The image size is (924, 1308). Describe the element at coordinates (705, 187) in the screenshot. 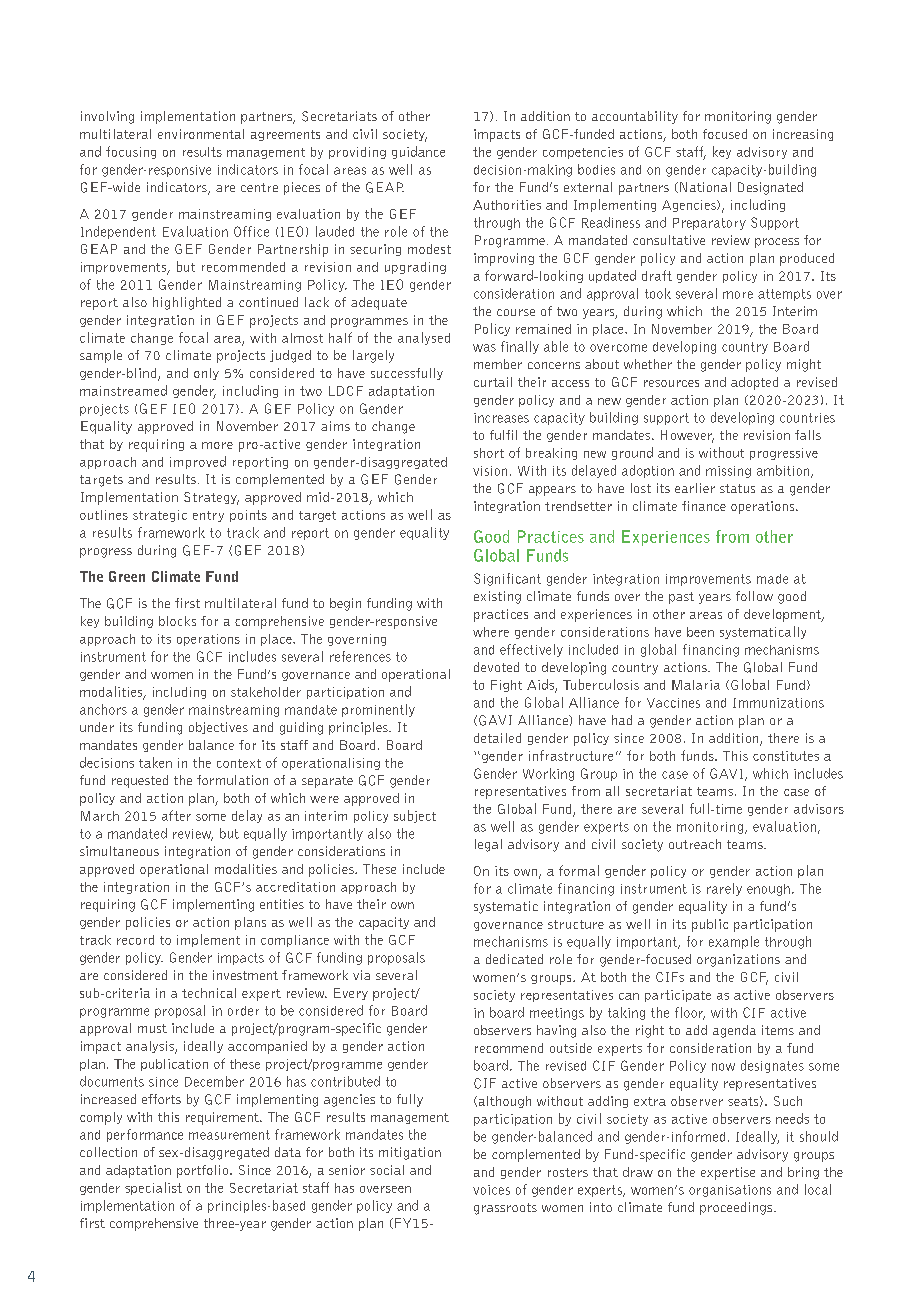

I see `National` at that location.
